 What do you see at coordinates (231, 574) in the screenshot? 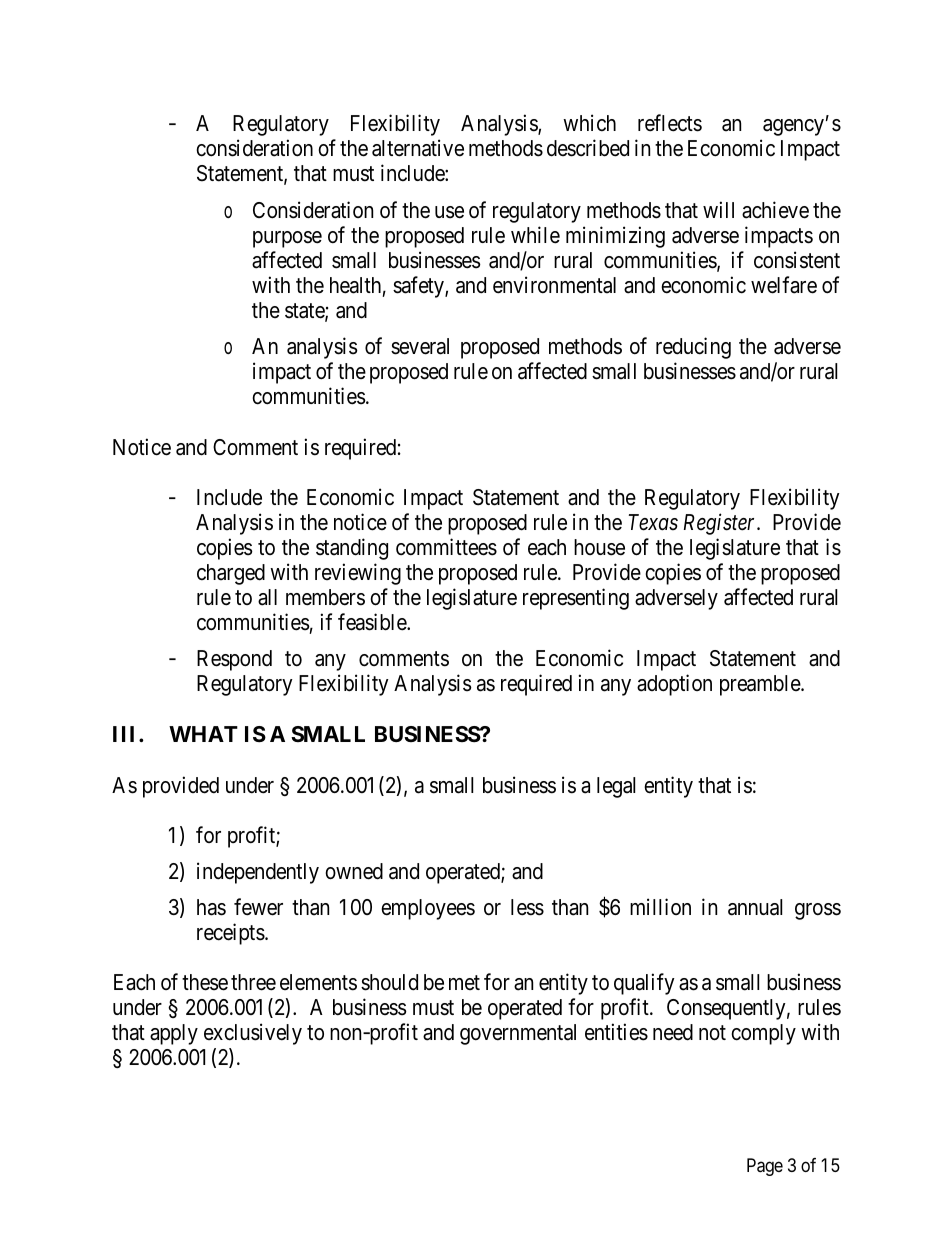
I see `charged` at bounding box center [231, 574].
